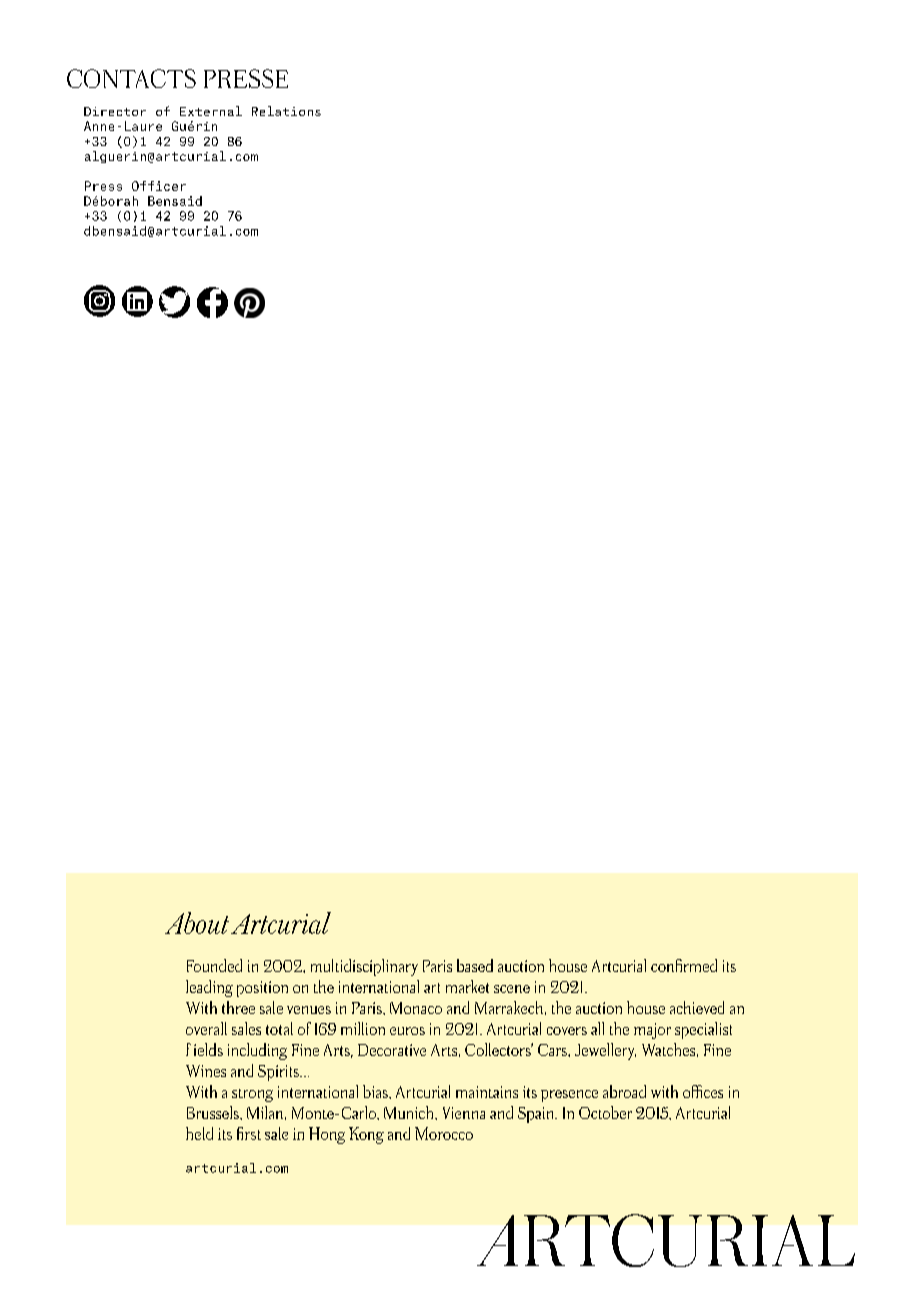 Image resolution: width=924 pixels, height=1308 pixels. Describe the element at coordinates (159, 186) in the screenshot. I see `Officer` at that location.
